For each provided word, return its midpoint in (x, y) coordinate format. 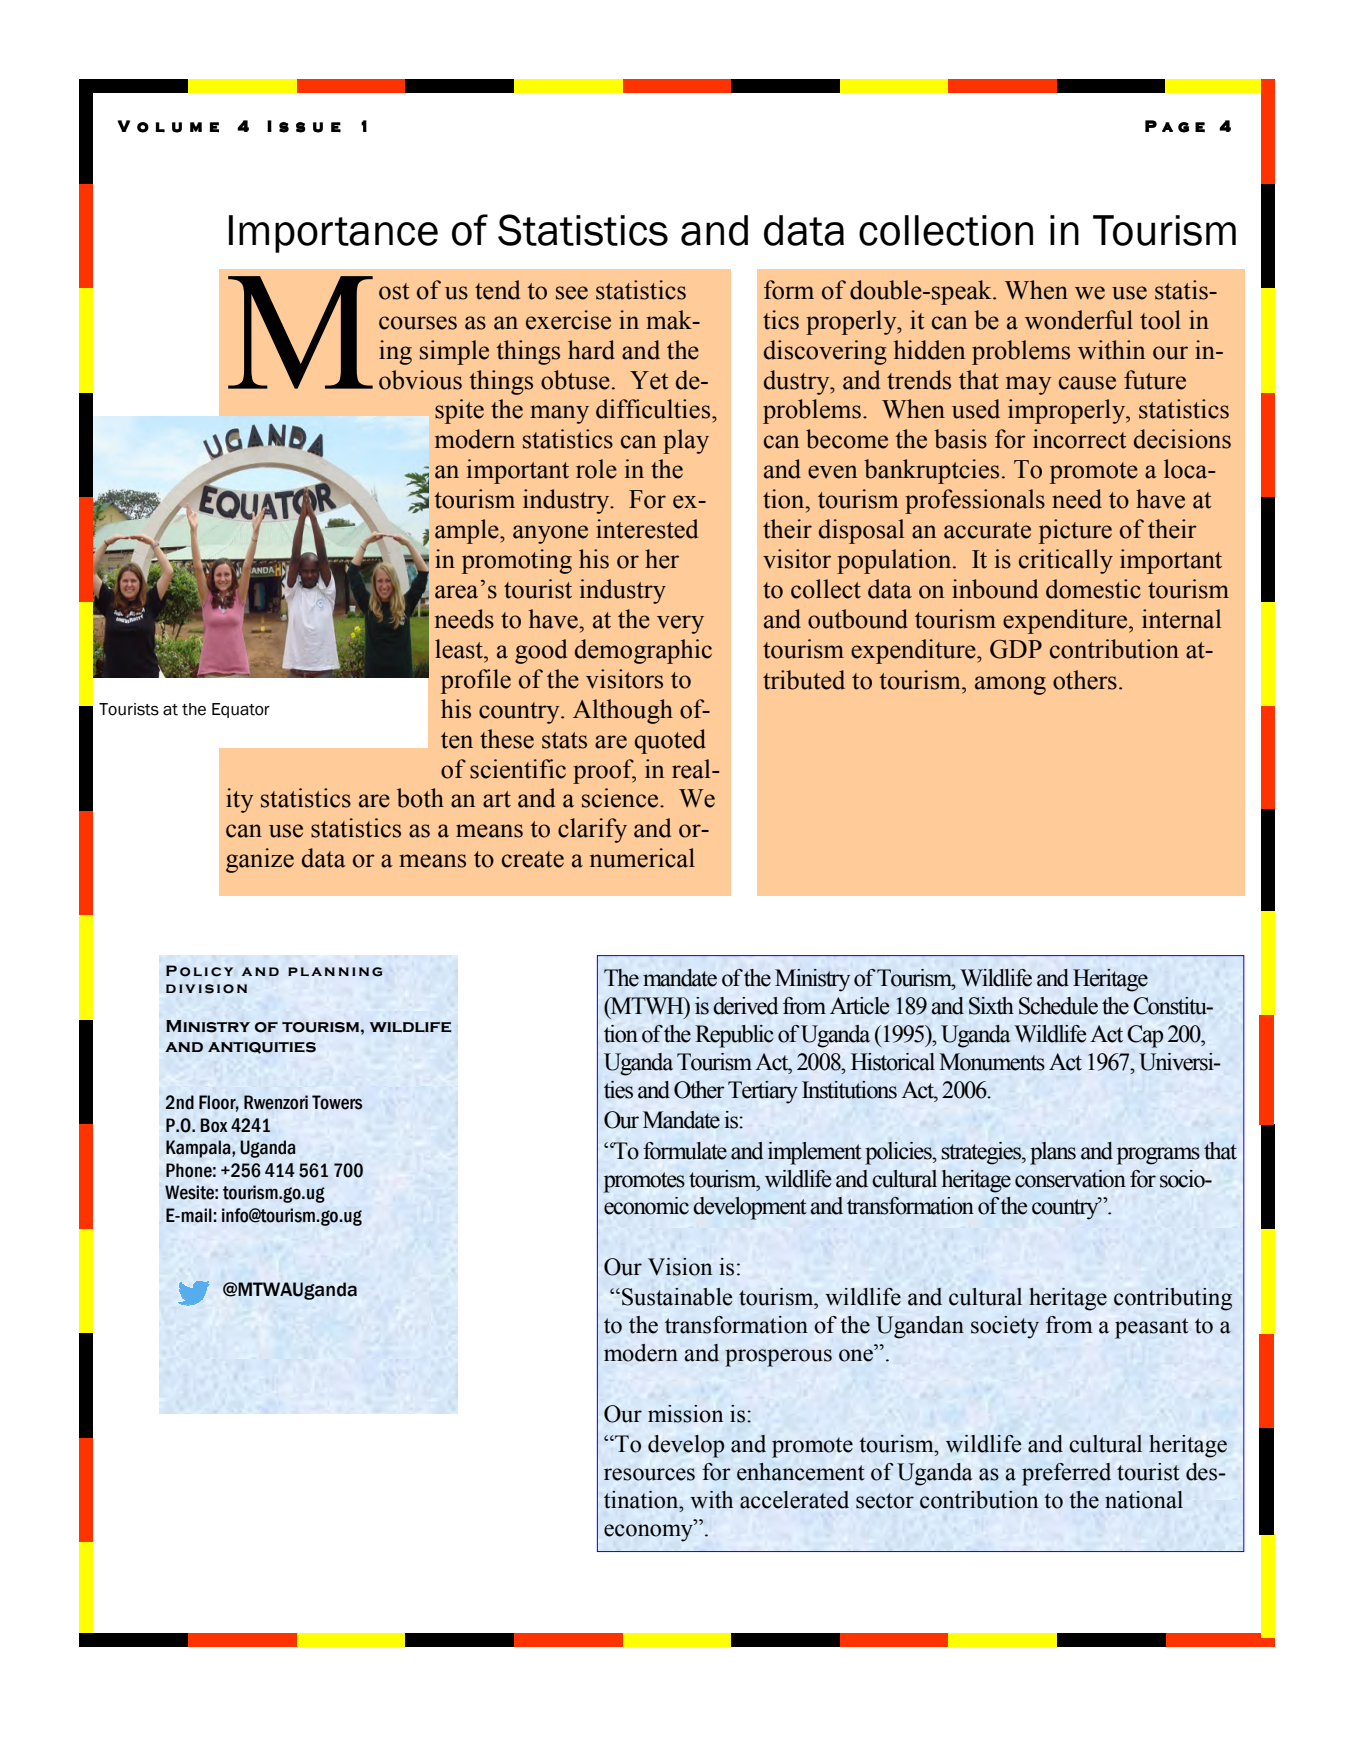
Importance (333, 234)
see (572, 293)
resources (649, 1474)
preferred (1066, 1474)
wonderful (1079, 320)
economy (649, 1533)
